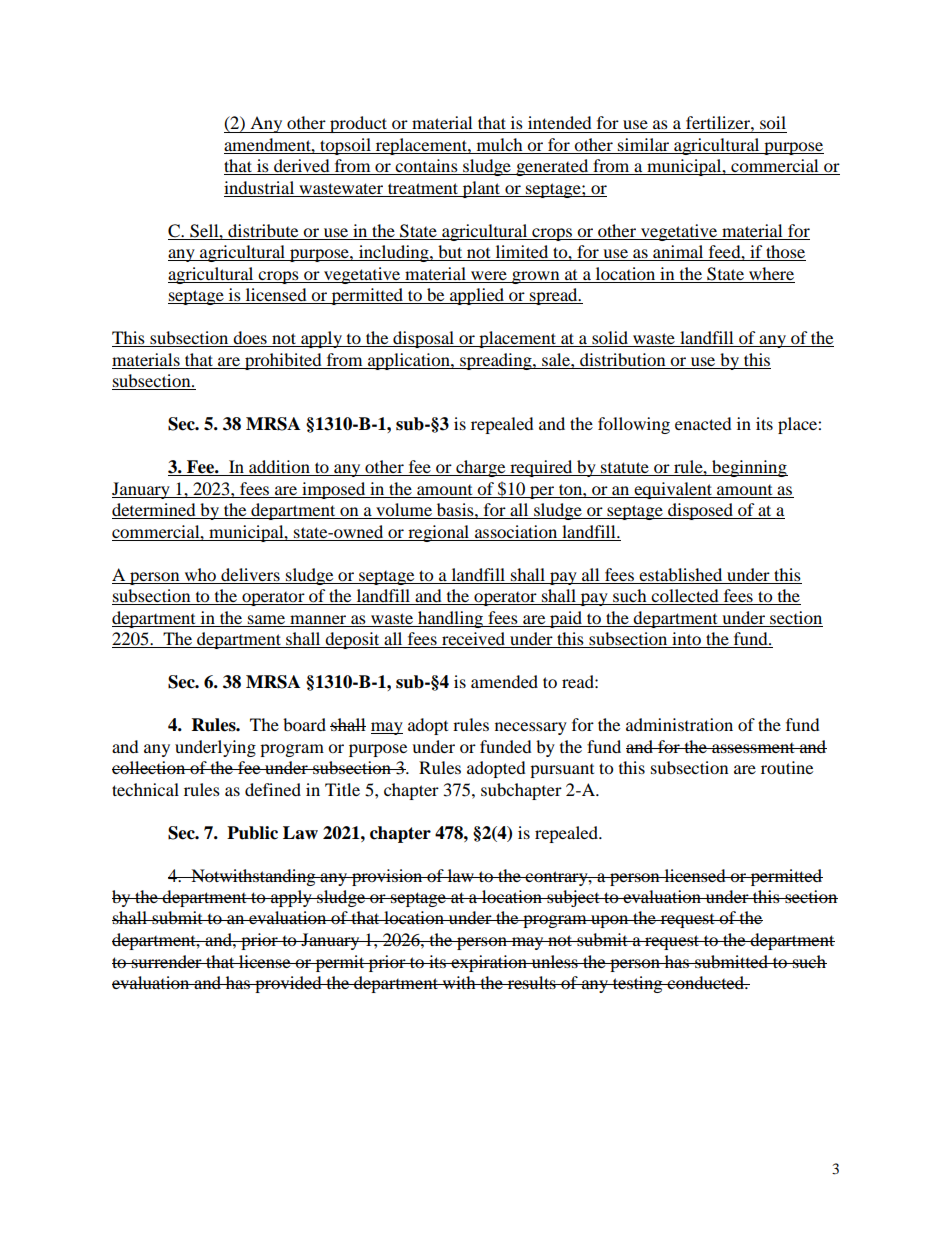 This page has width=952, height=1233. What do you see at coordinates (562, 771) in the page?
I see `pursuant` at bounding box center [562, 771].
